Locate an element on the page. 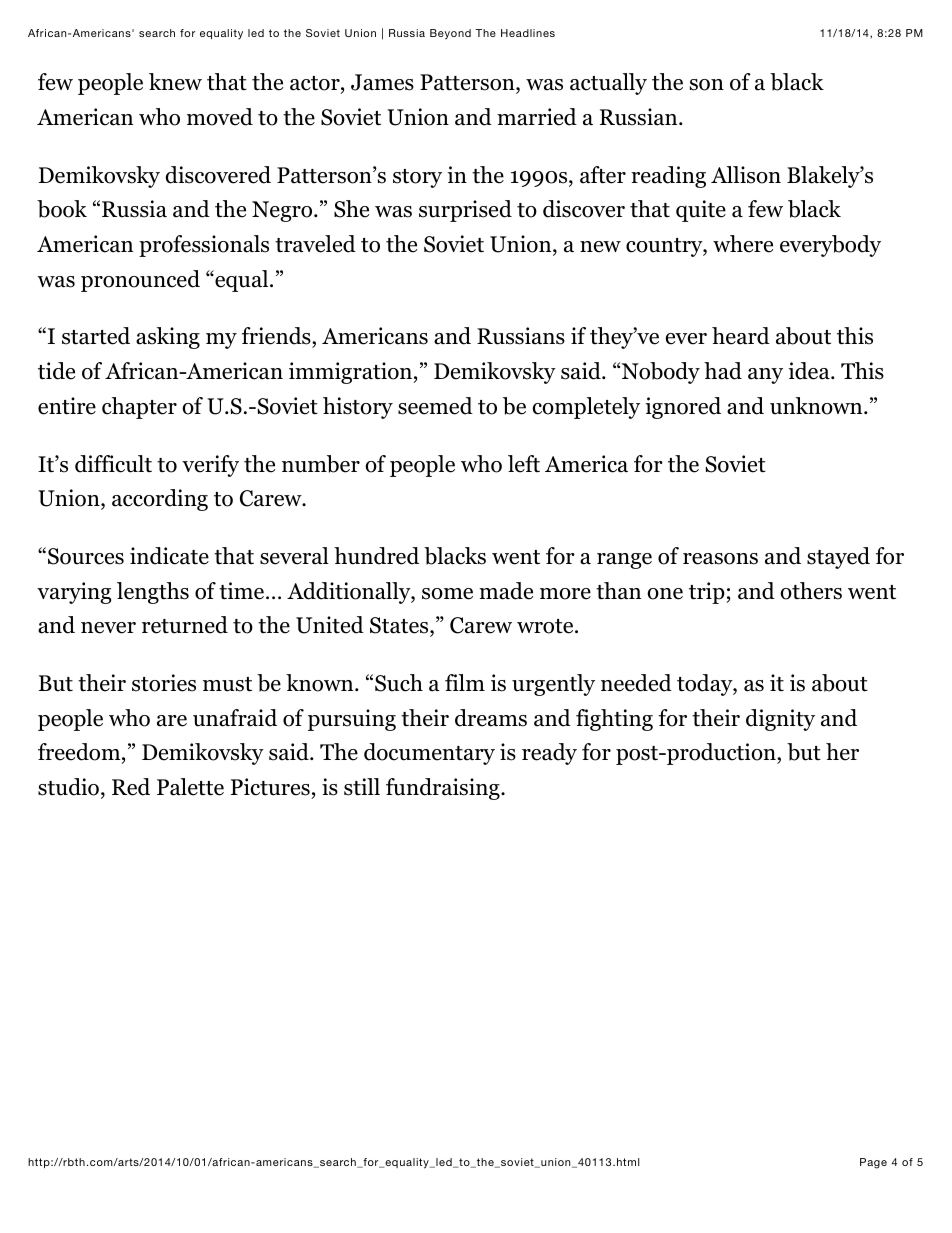  some is located at coordinates (447, 594).
